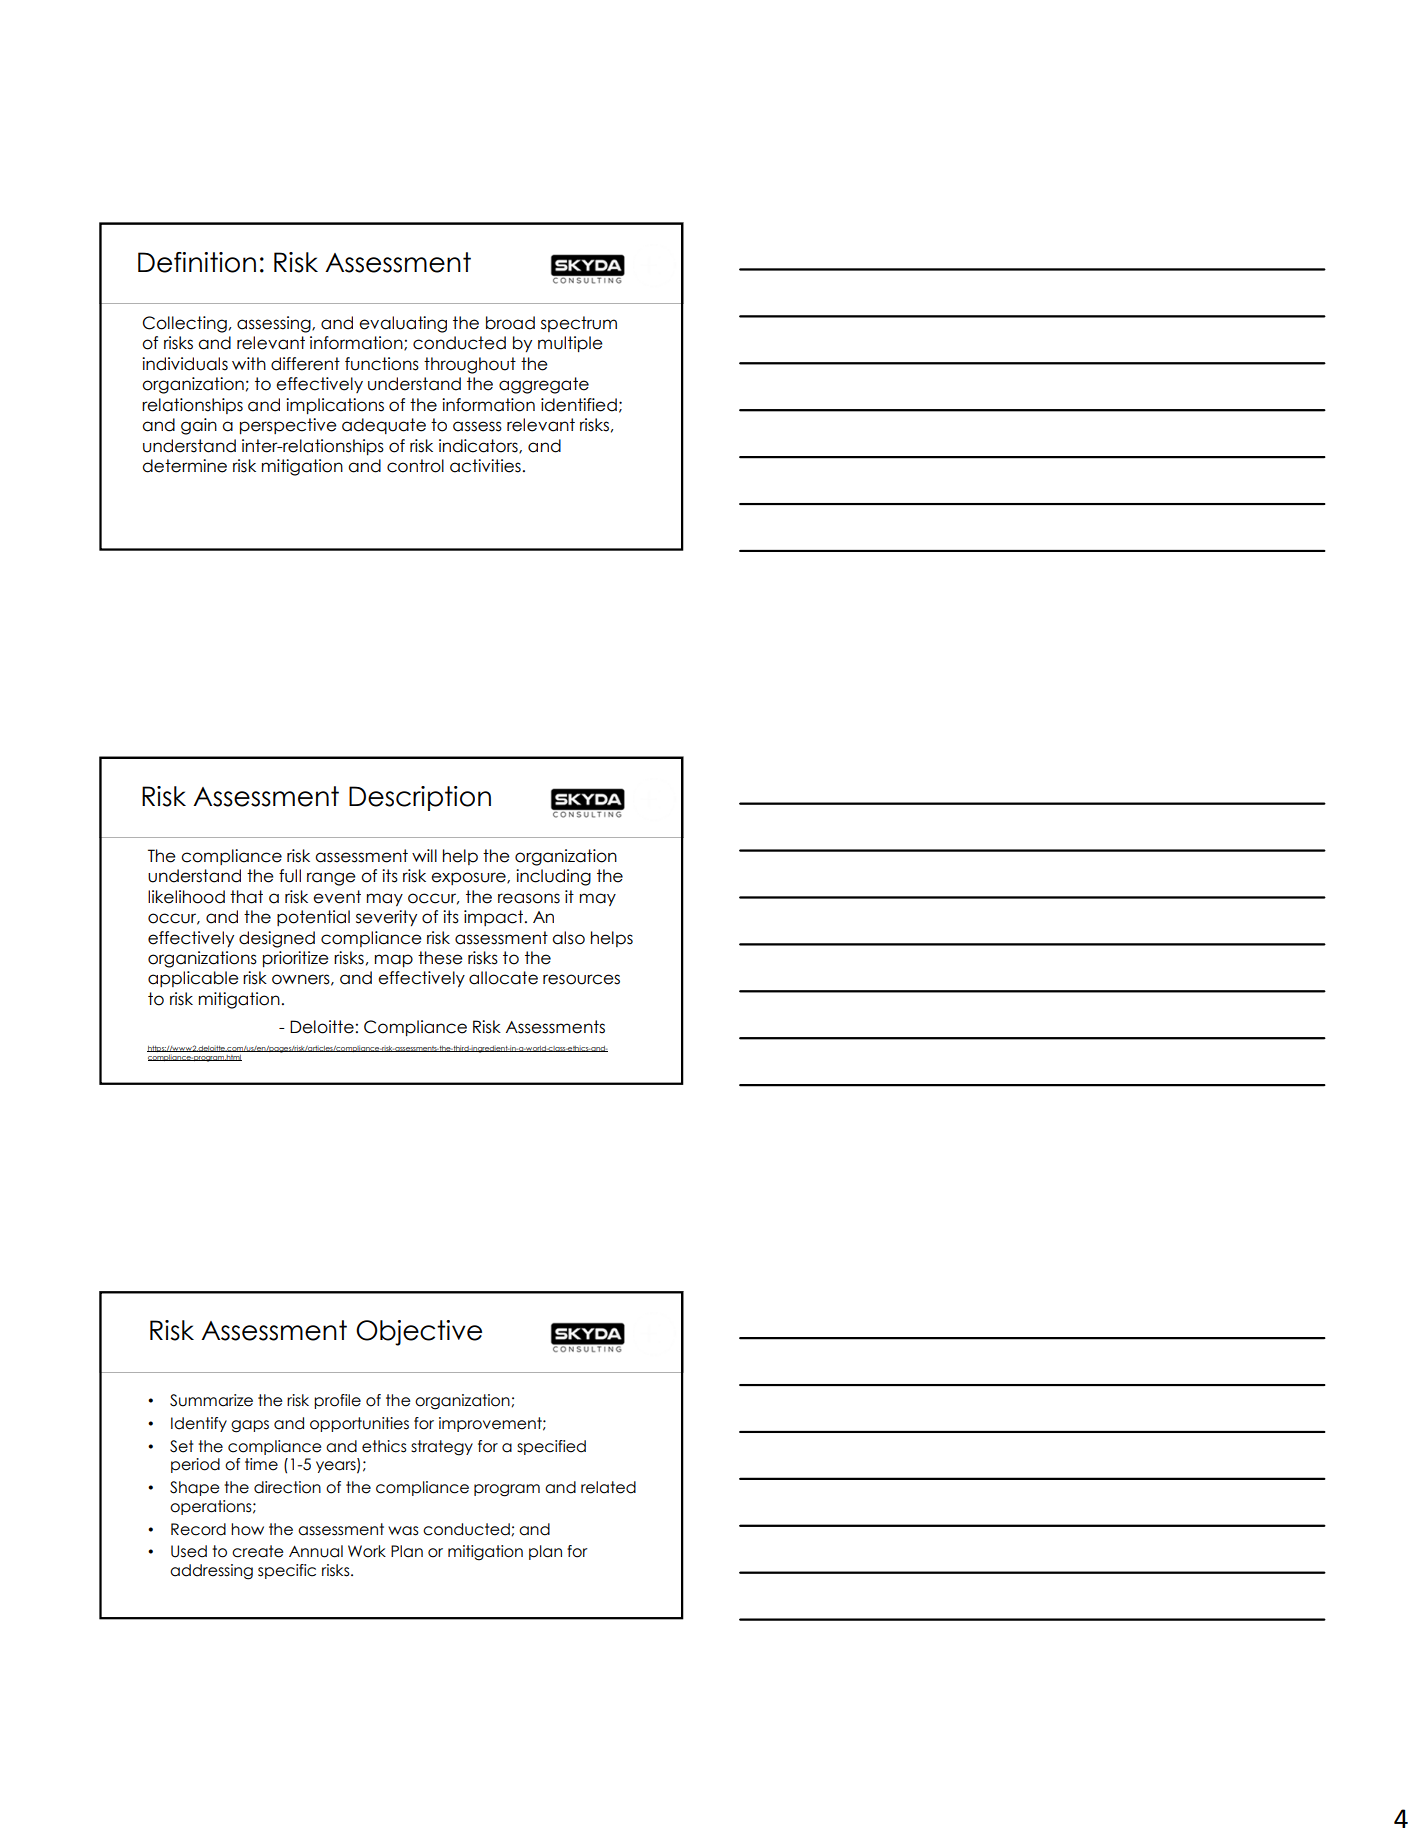 The height and width of the screenshot is (1843, 1424). Describe the element at coordinates (579, 324) in the screenshot. I see `spectrum` at that location.
